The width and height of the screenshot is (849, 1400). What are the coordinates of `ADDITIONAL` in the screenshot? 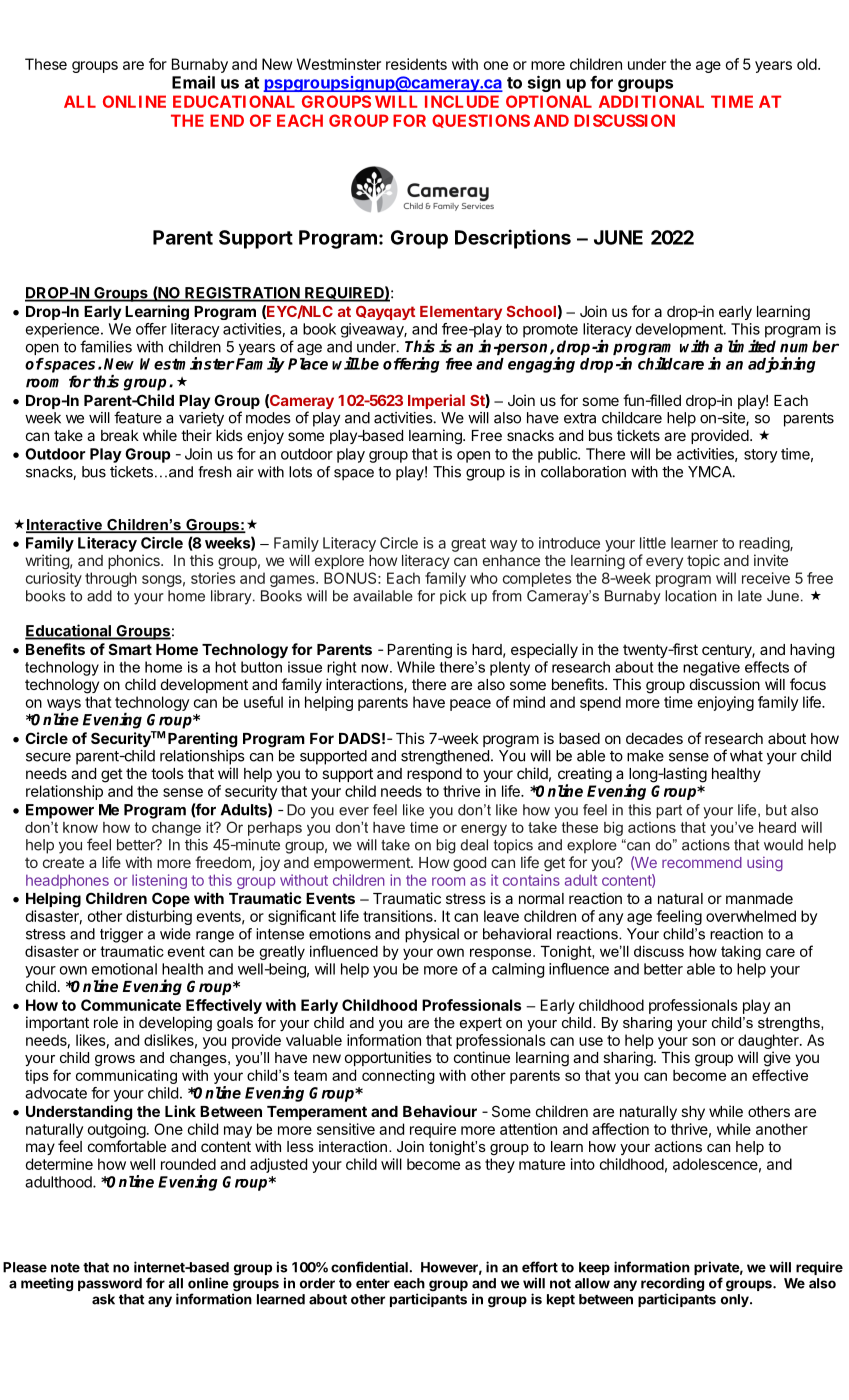 It's located at (651, 101).
